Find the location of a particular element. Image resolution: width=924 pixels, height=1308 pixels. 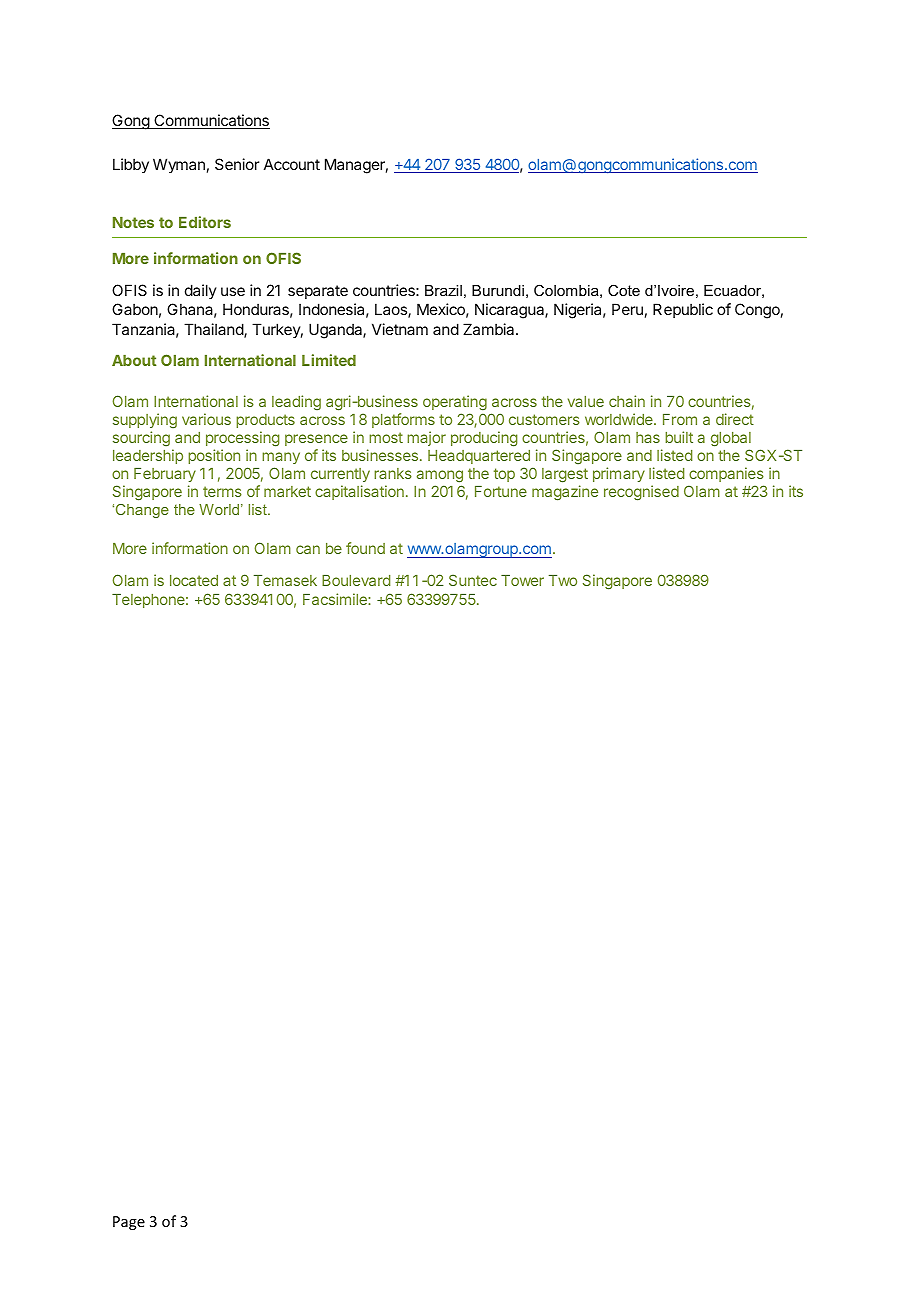

terms is located at coordinates (222, 491).
